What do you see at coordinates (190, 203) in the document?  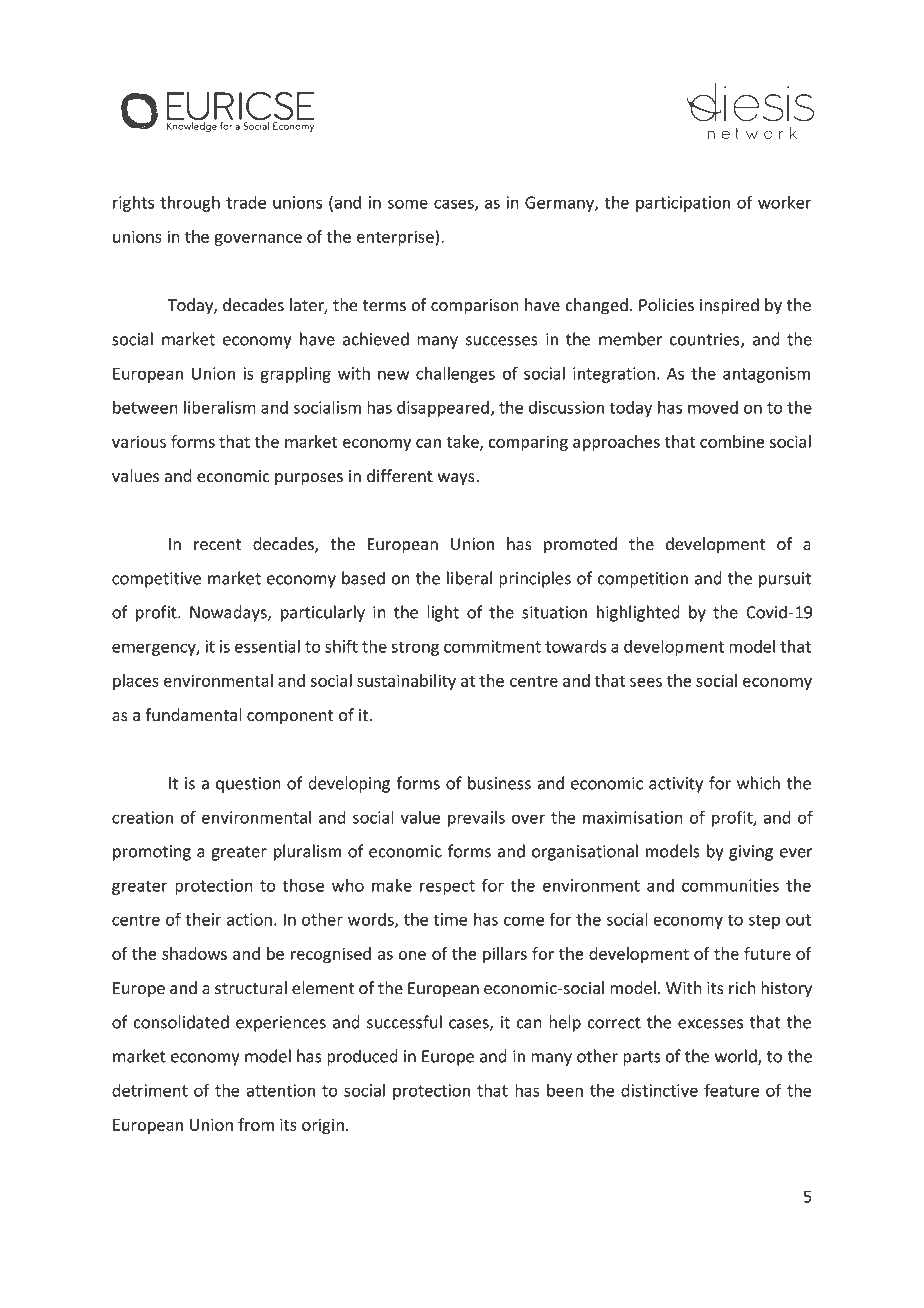 I see `through` at bounding box center [190, 203].
